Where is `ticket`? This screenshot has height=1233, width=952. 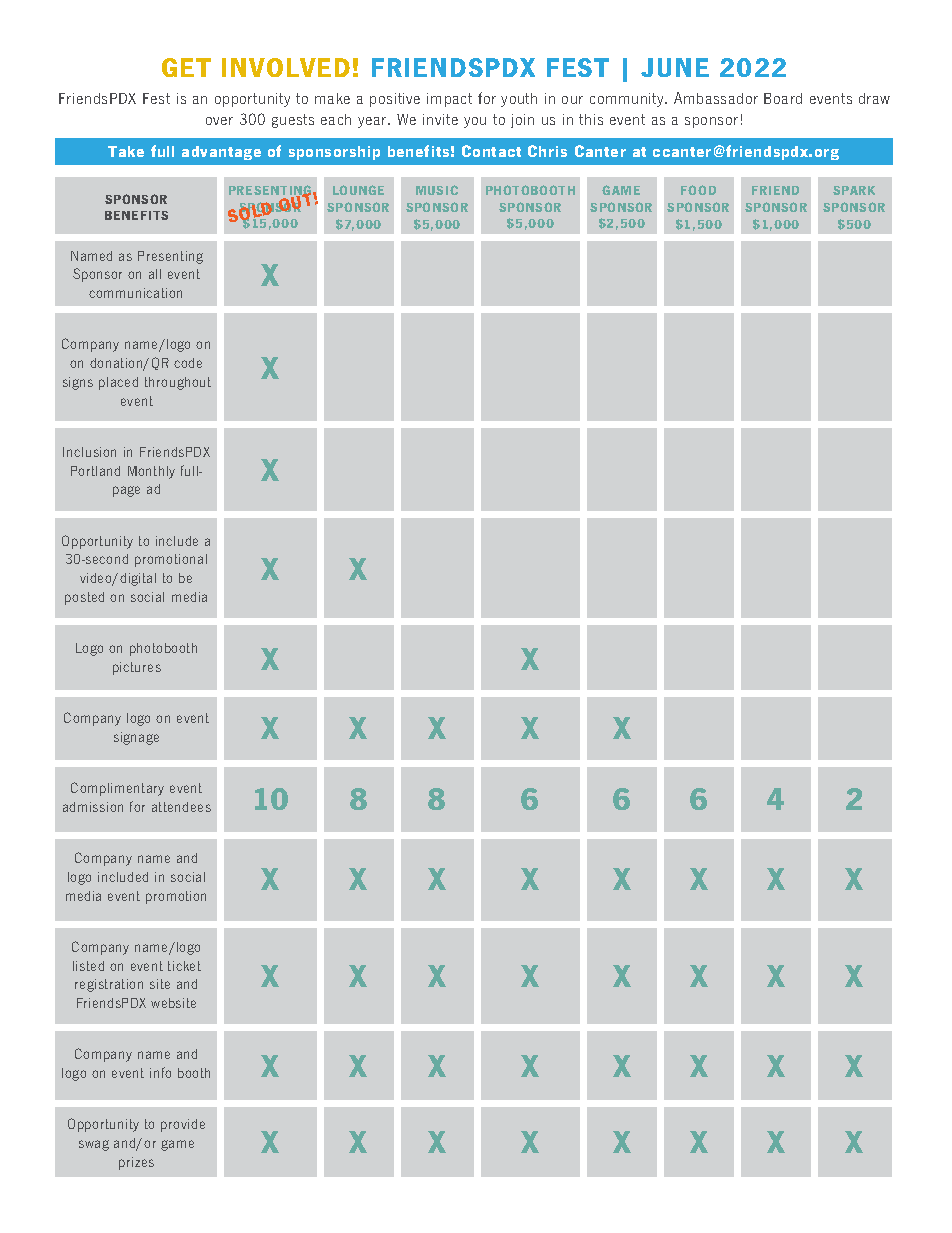
ticket is located at coordinates (184, 966).
